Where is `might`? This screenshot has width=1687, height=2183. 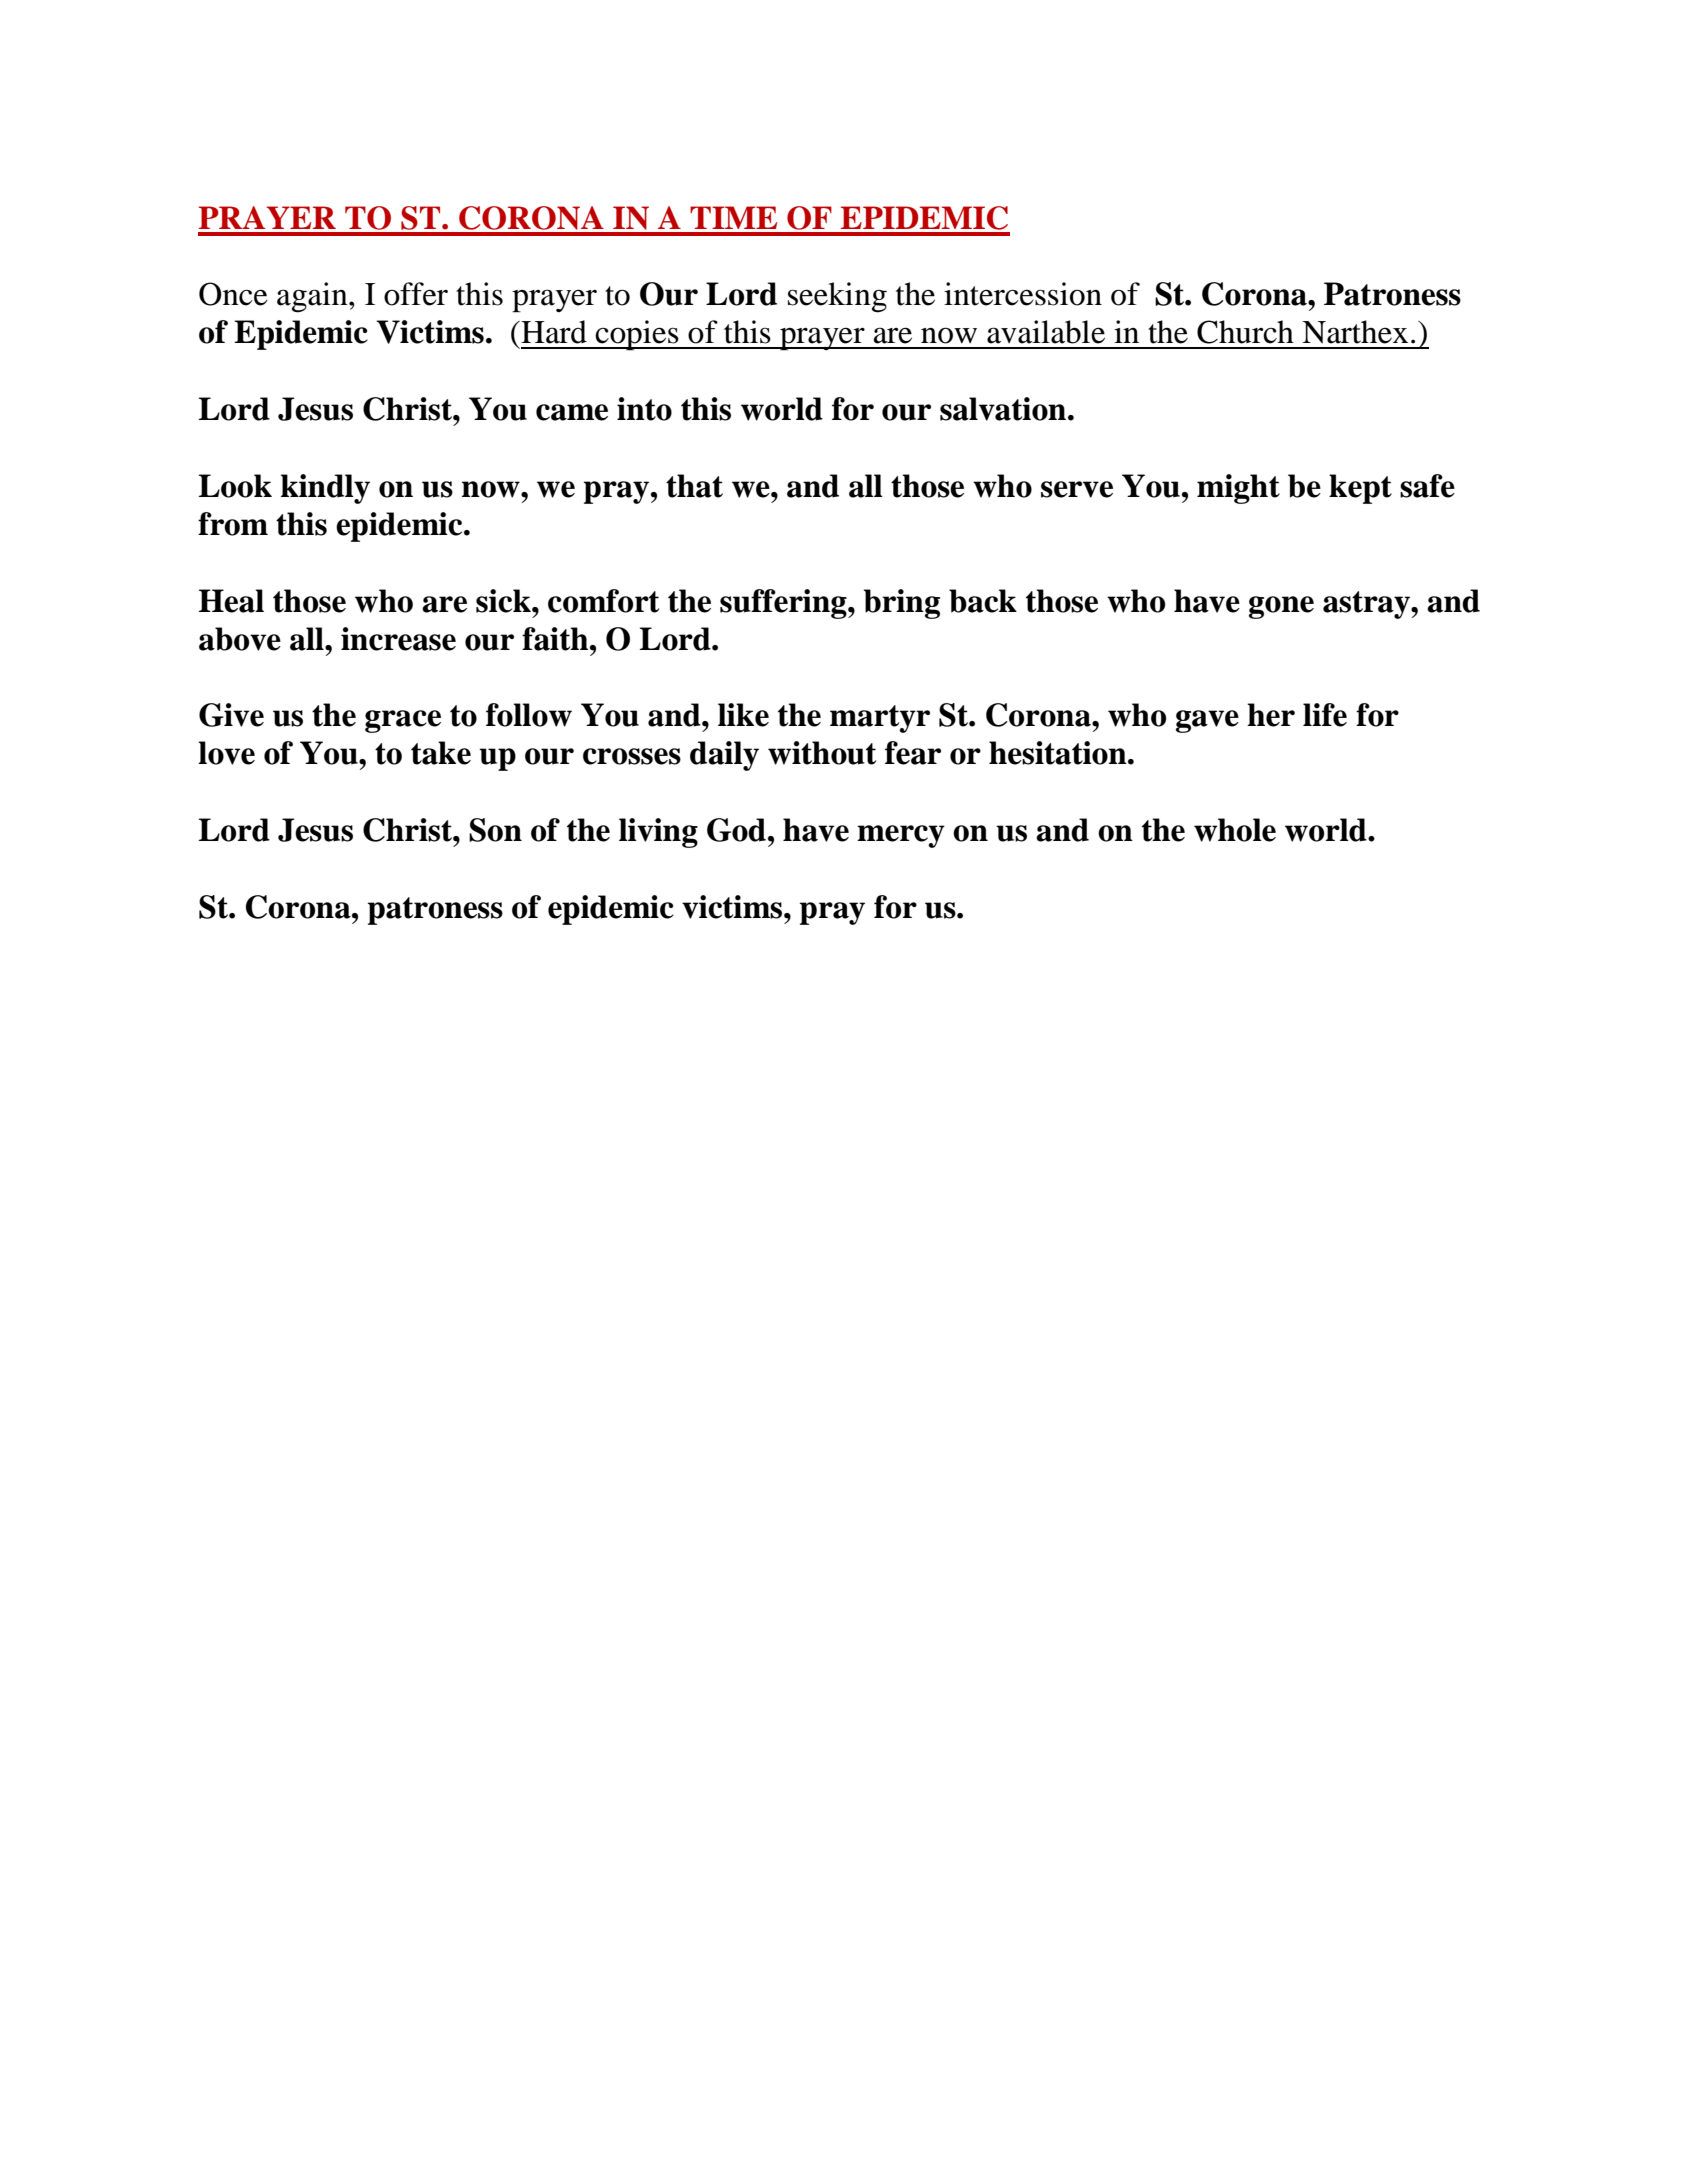
might is located at coordinates (1238, 489).
